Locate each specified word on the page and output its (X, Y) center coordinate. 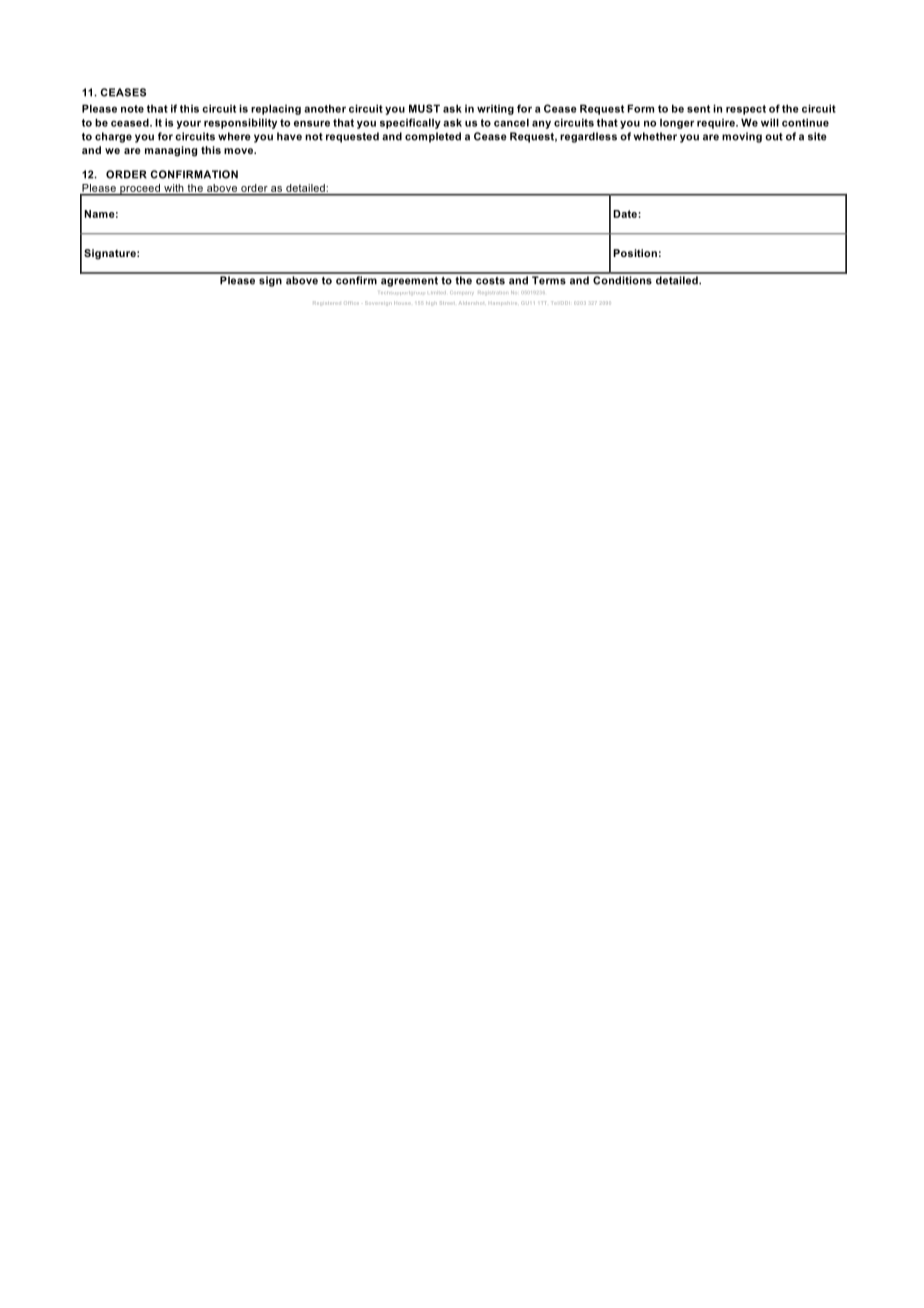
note (132, 109)
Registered (327, 303)
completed (433, 137)
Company (461, 292)
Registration (492, 292)
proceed (140, 190)
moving (742, 137)
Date (625, 214)
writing (495, 110)
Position (635, 253)
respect (746, 110)
